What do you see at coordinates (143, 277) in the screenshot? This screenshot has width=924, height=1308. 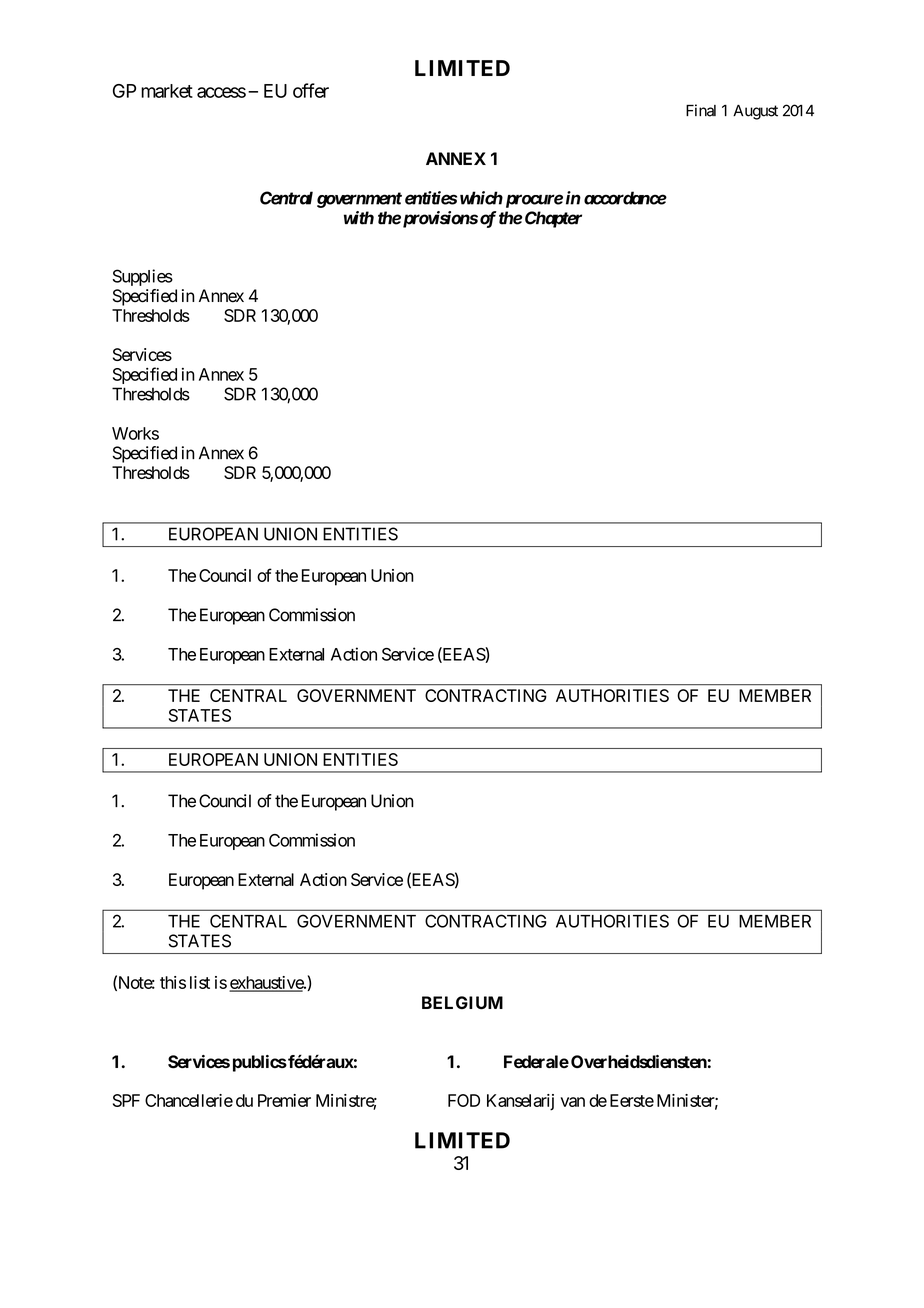 I see `Supplies` at bounding box center [143, 277].
